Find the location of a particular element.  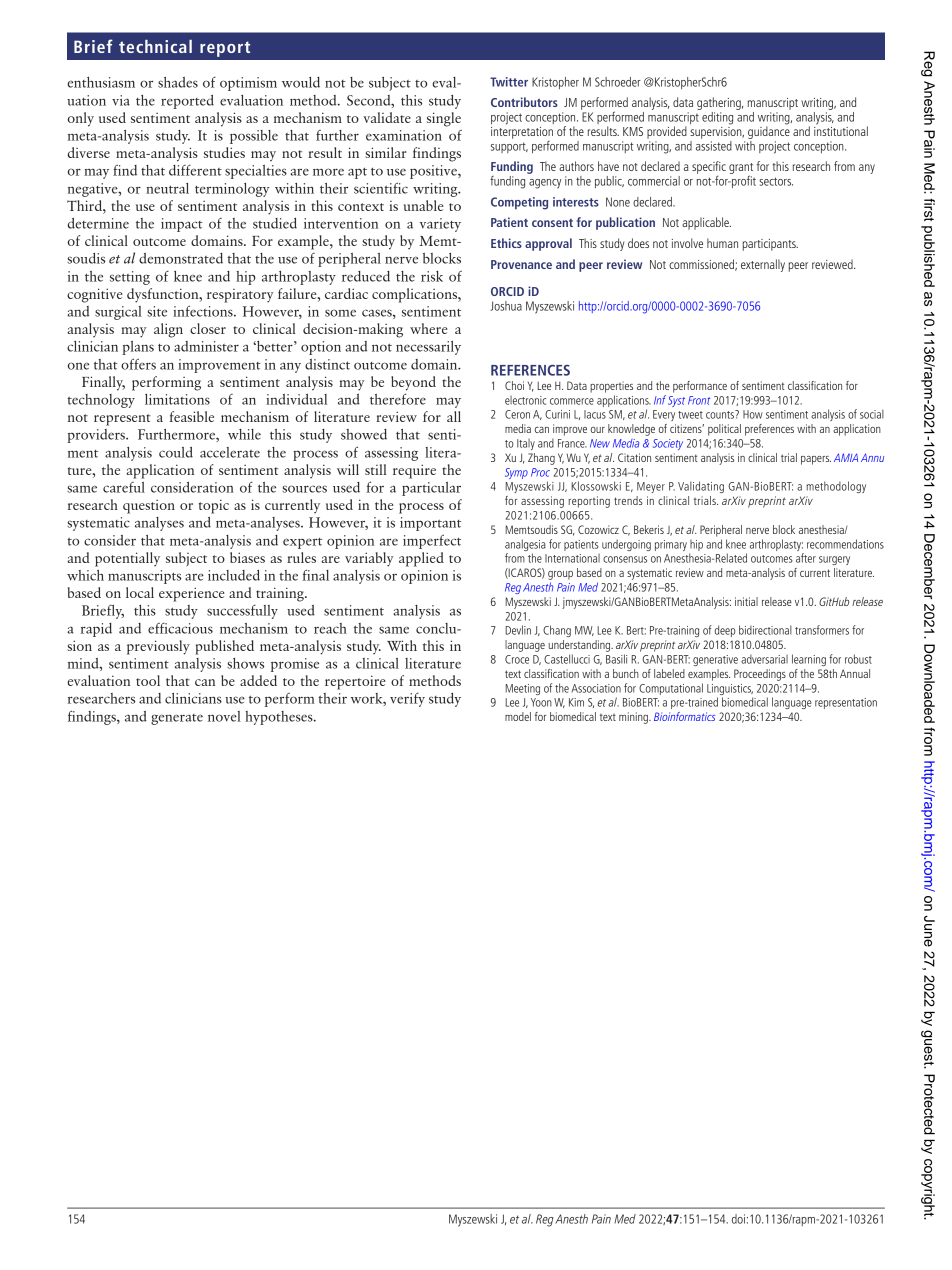

editing is located at coordinates (717, 118).
